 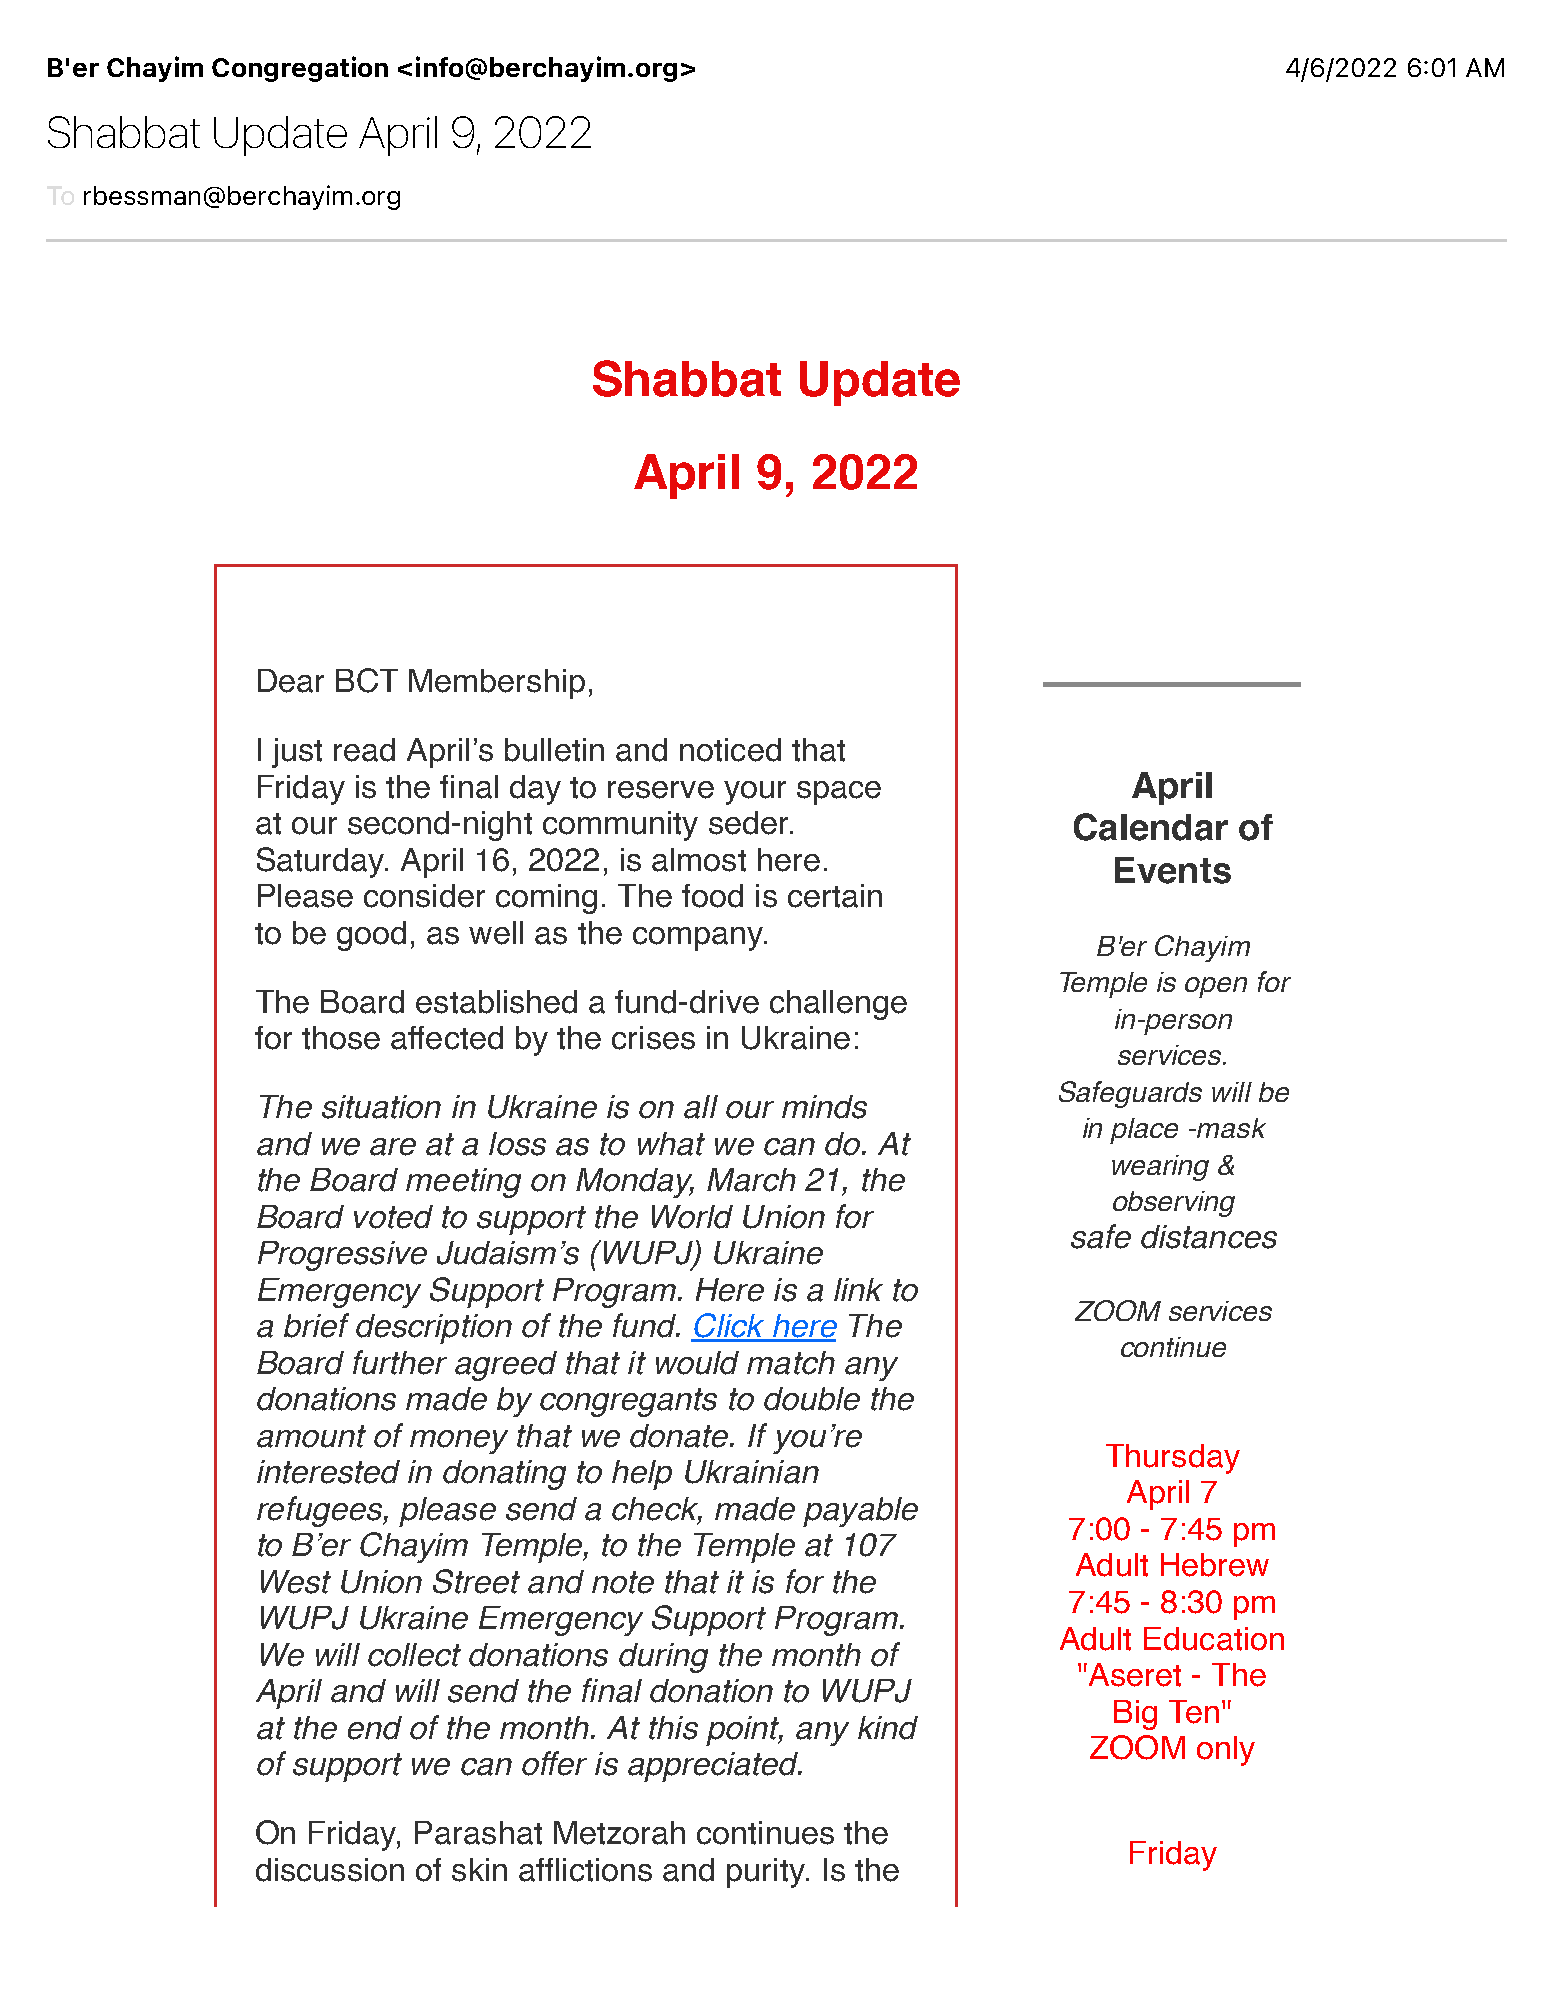 What do you see at coordinates (478, 1833) in the screenshot?
I see `Parashat` at bounding box center [478, 1833].
